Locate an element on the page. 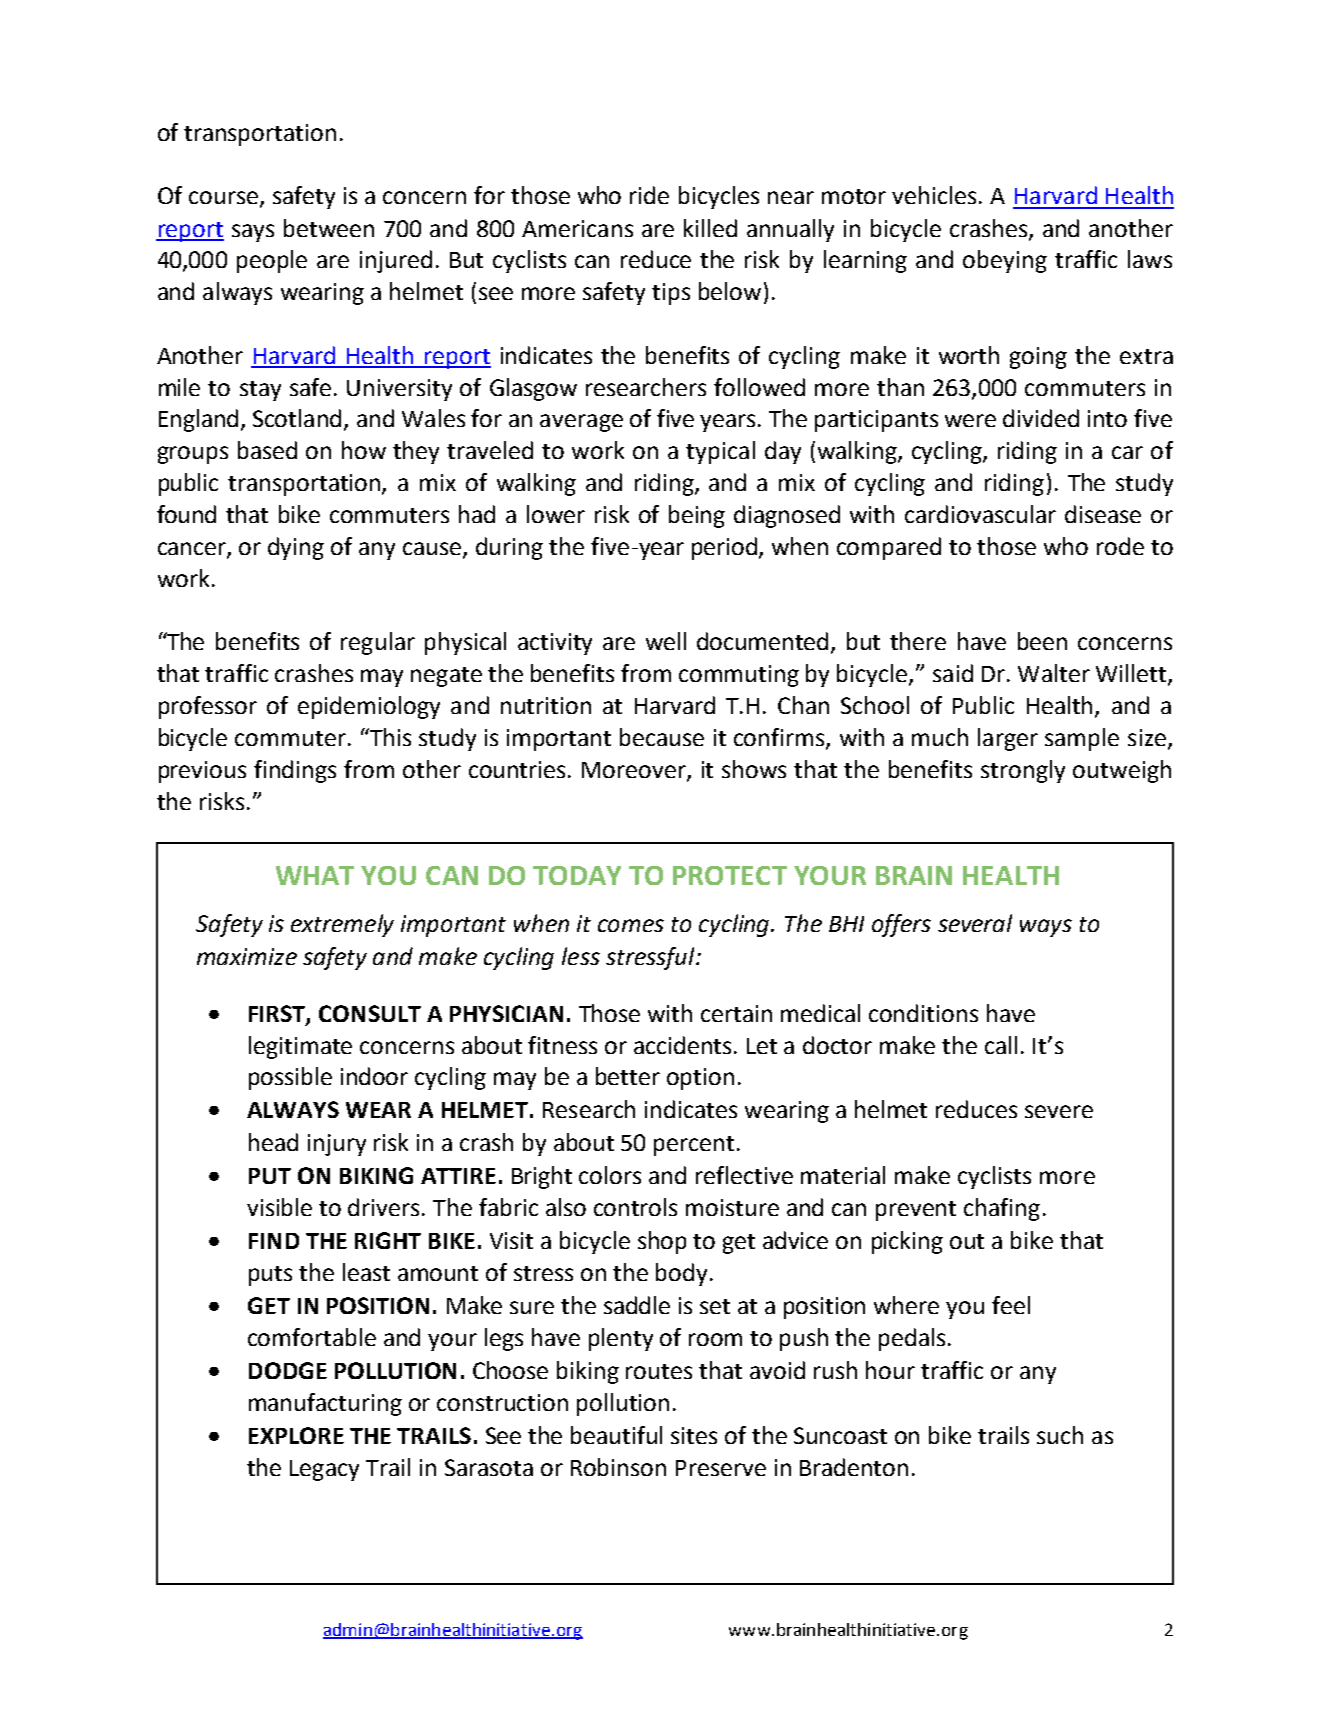 This page has height=1722, width=1330. strongly is located at coordinates (1023, 771).
